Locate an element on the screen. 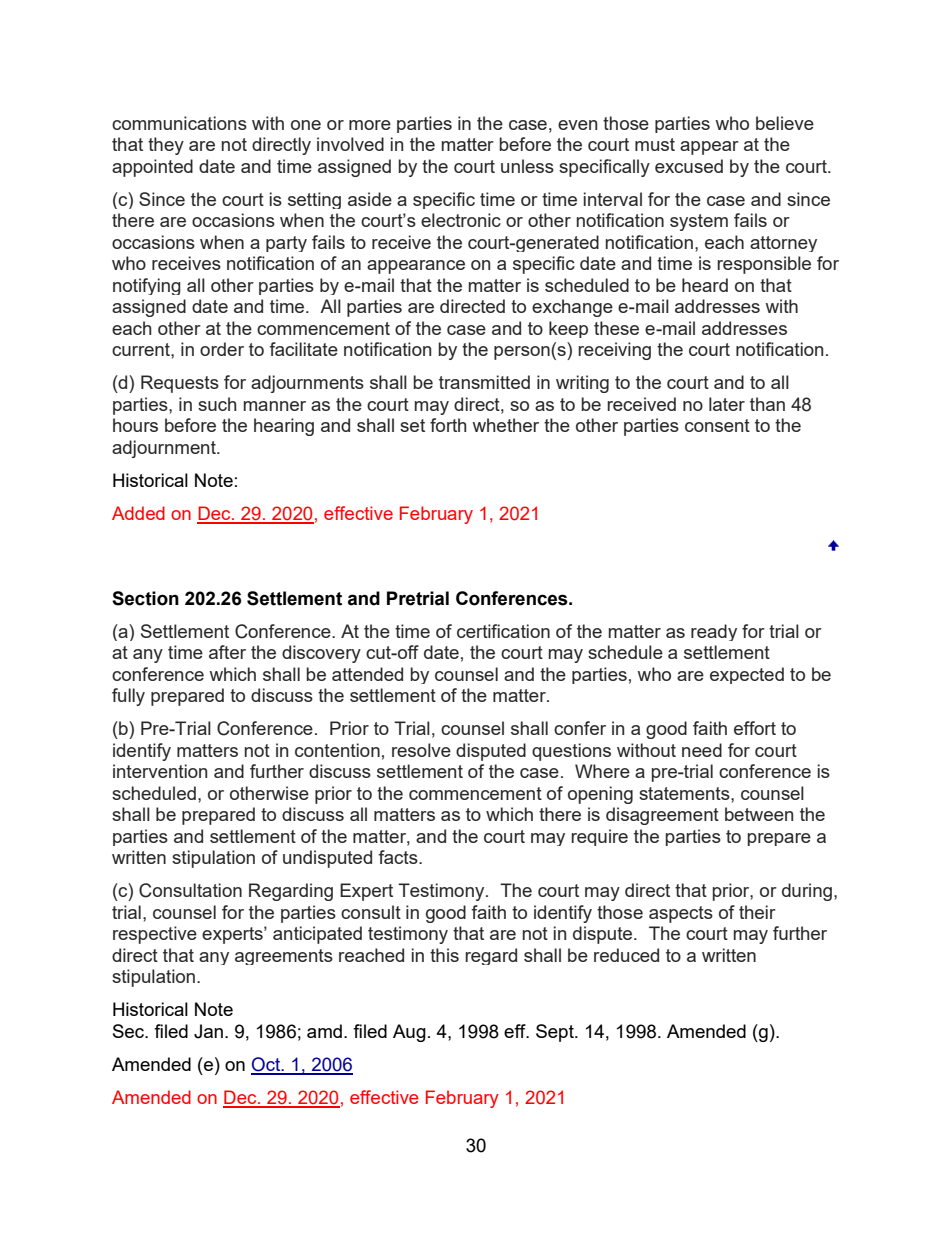 This screenshot has height=1233, width=952. facts is located at coordinates (399, 857).
